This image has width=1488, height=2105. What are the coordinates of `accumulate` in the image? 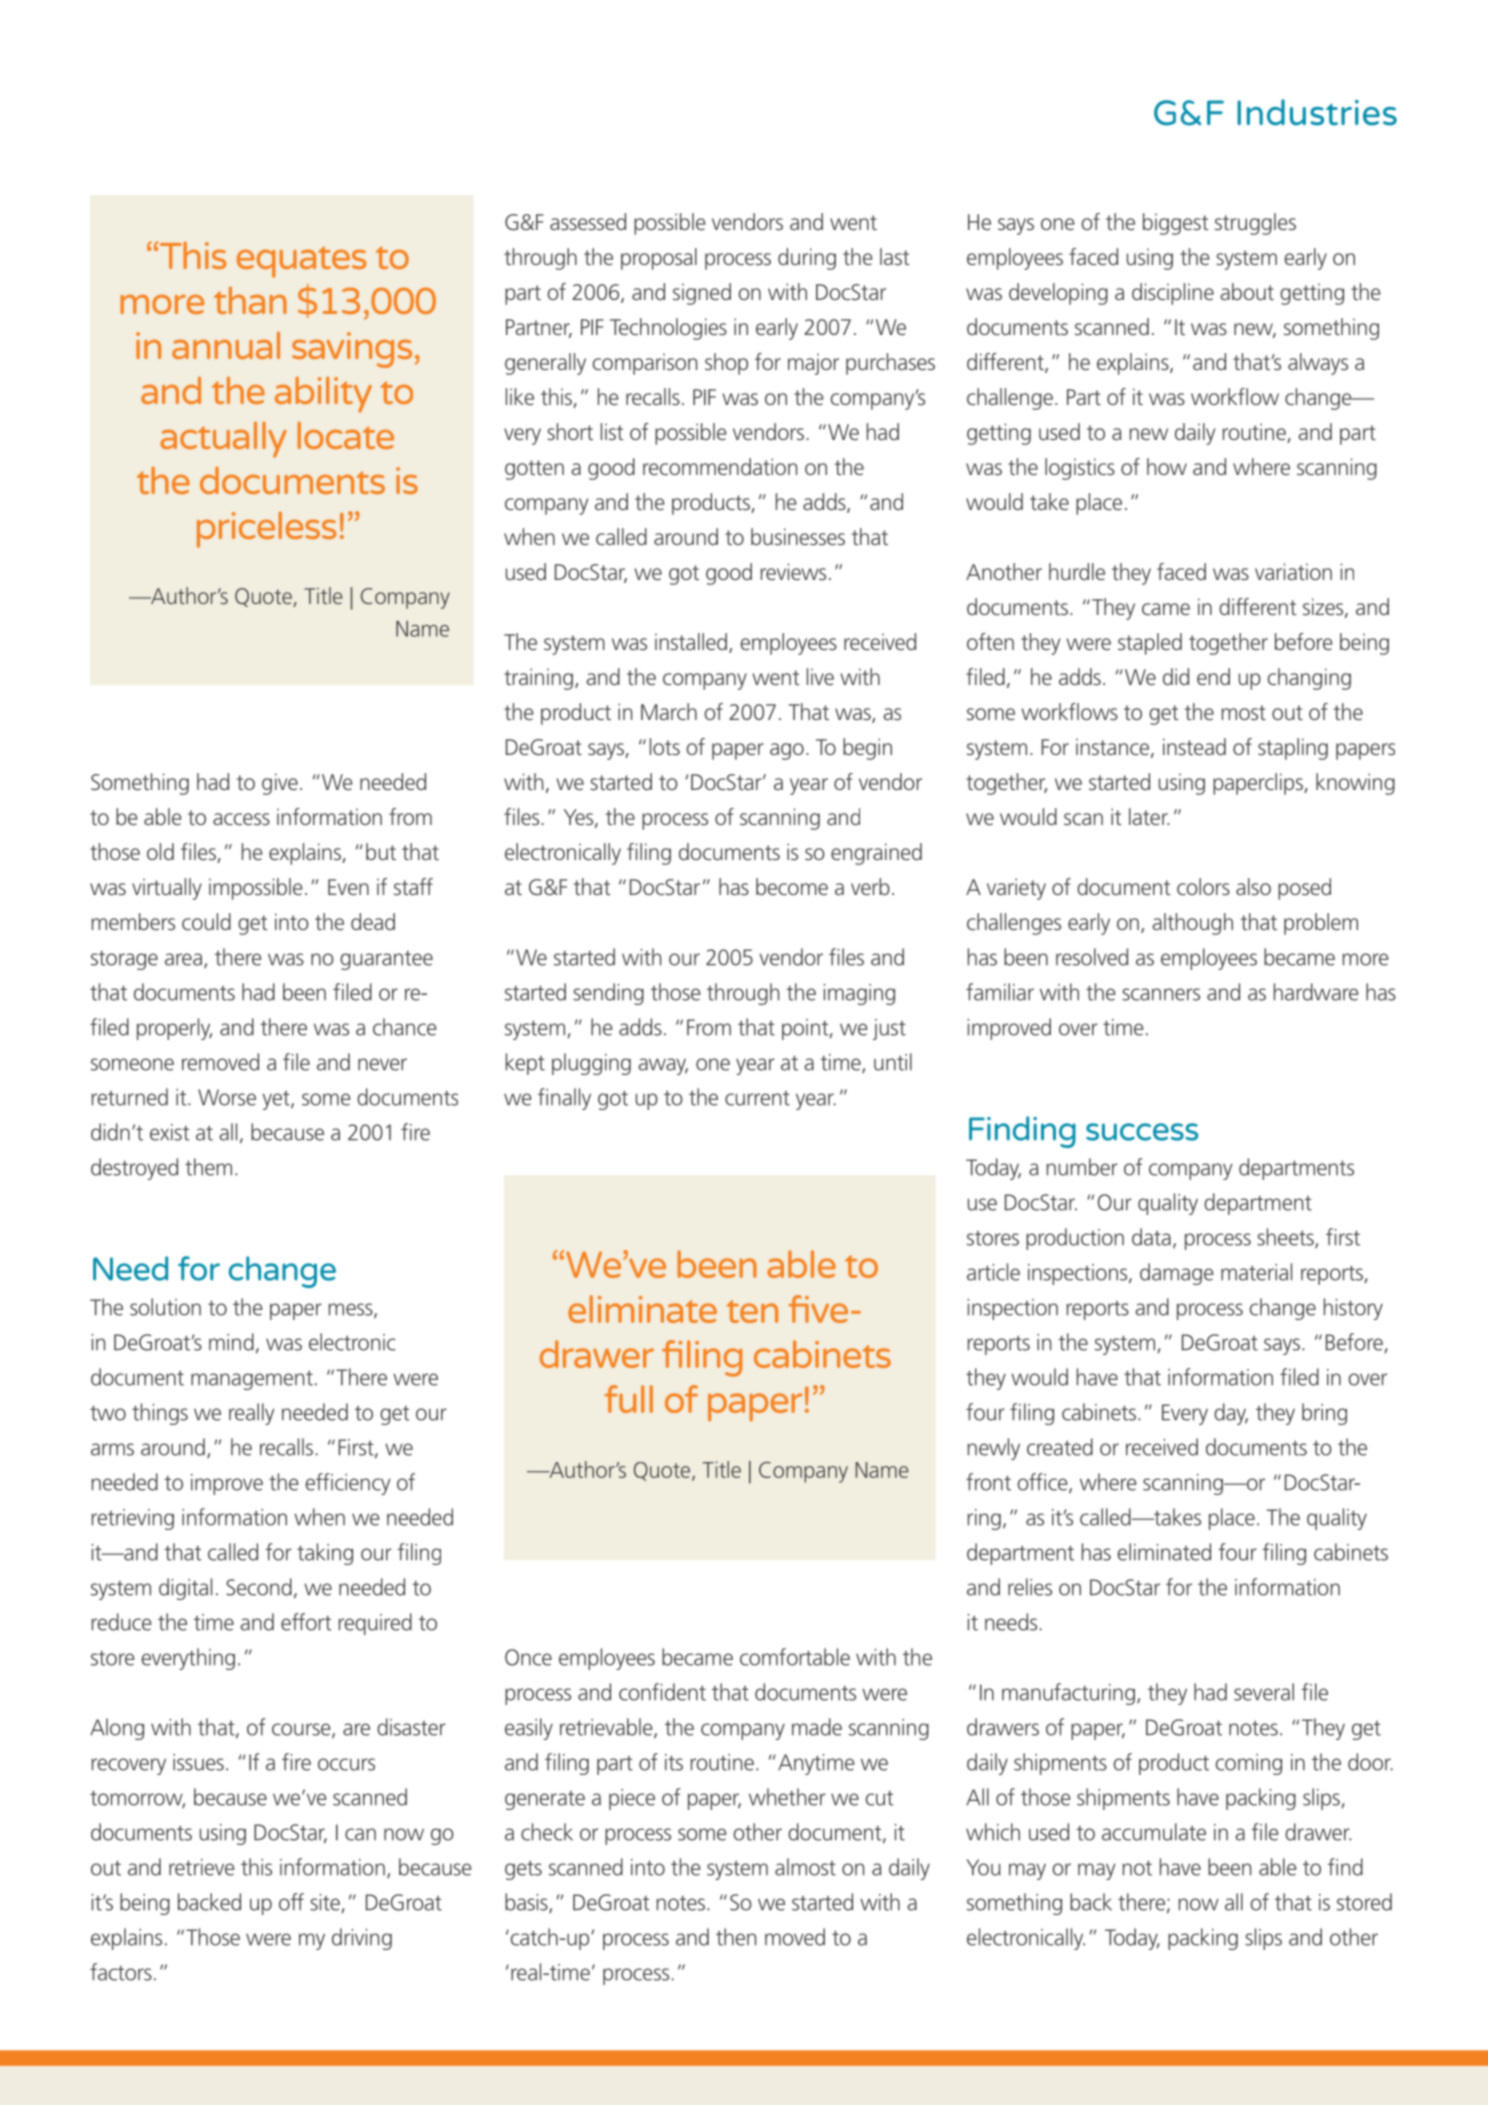 It's located at (1154, 1832).
